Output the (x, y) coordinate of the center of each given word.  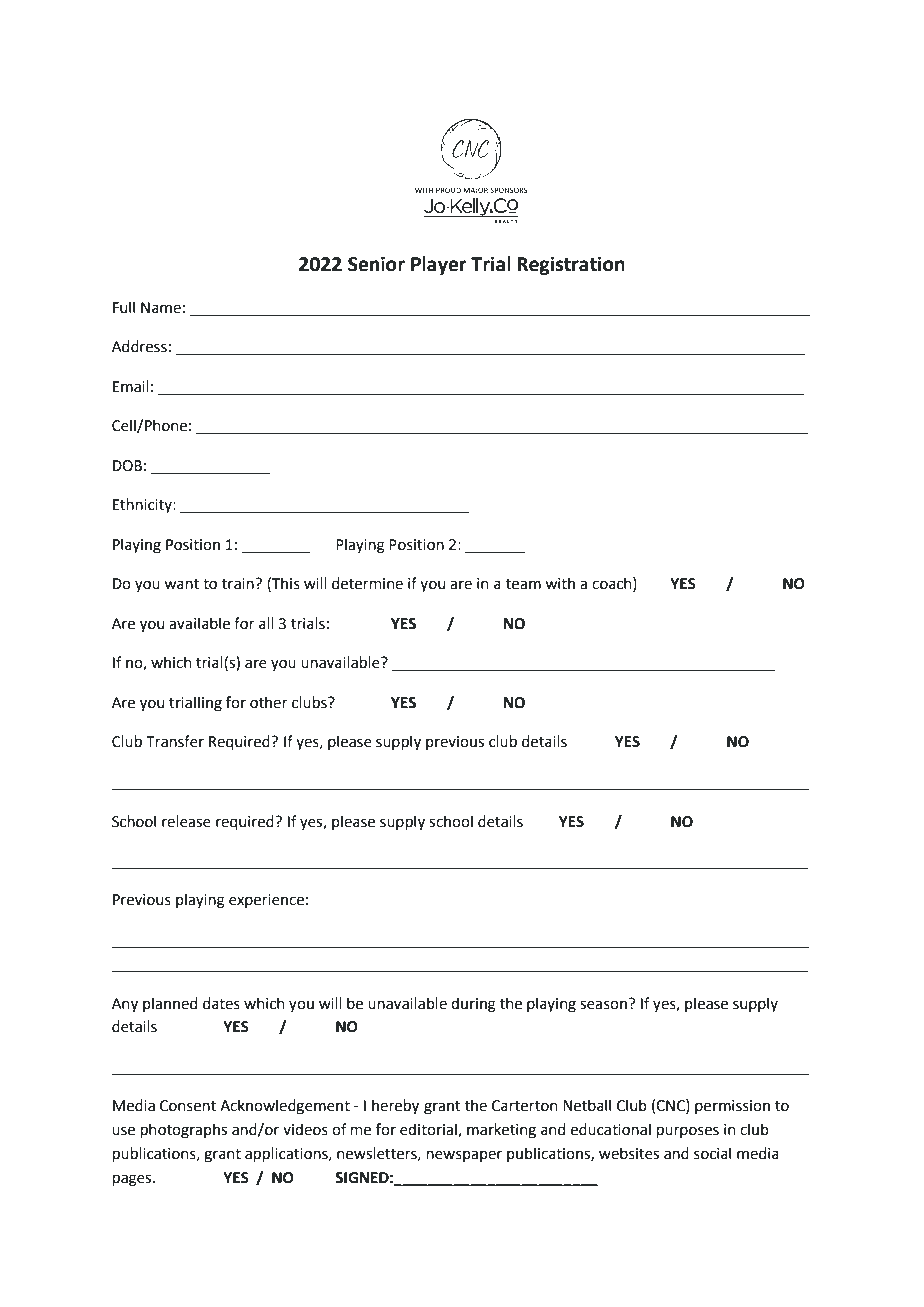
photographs (184, 1131)
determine (367, 583)
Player (438, 265)
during (473, 1005)
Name (161, 308)
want (181, 584)
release (186, 821)
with (560, 583)
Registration (571, 265)
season (603, 1005)
